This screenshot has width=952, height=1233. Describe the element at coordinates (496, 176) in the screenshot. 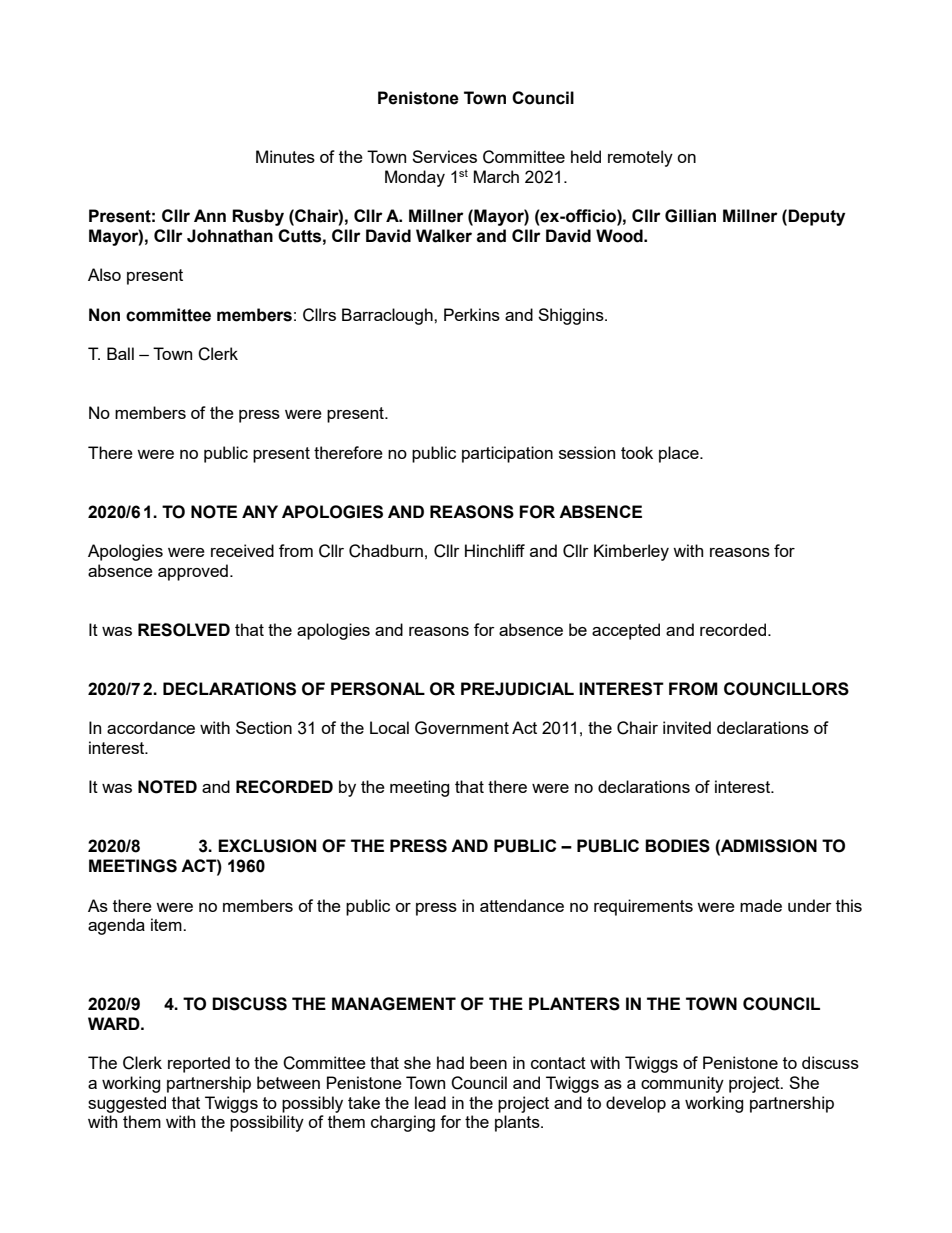

I see `March` at that location.
